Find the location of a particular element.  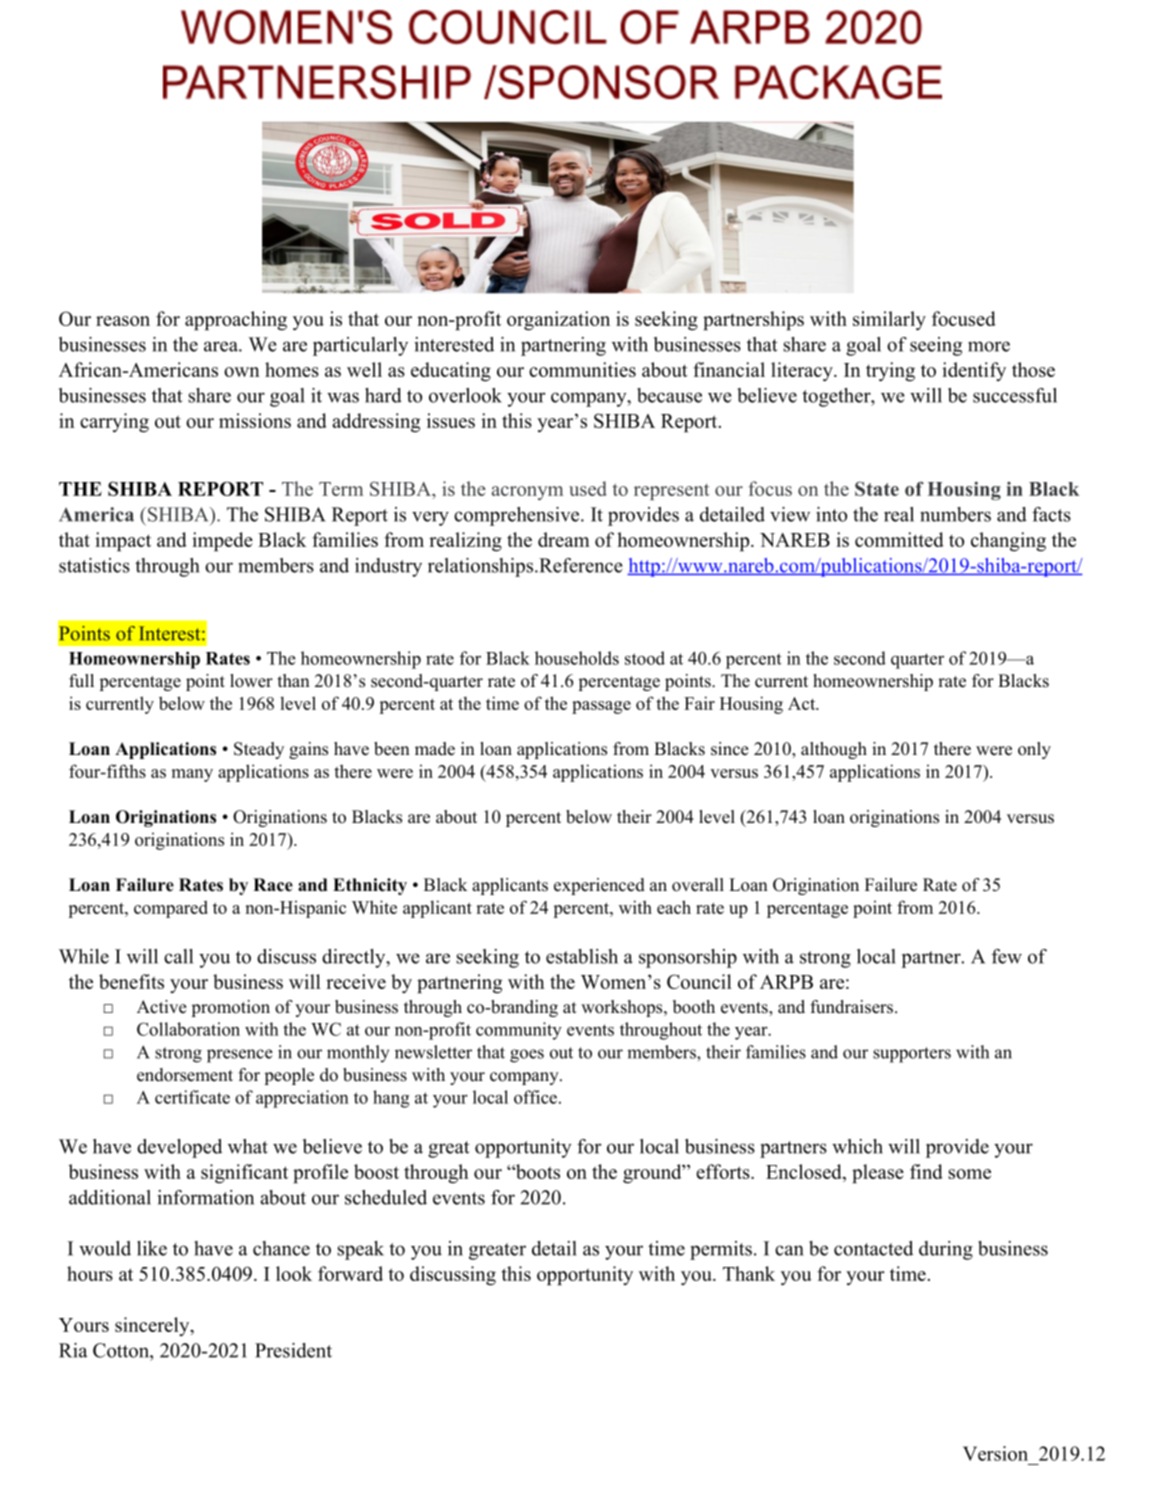

communities is located at coordinates (582, 369).
